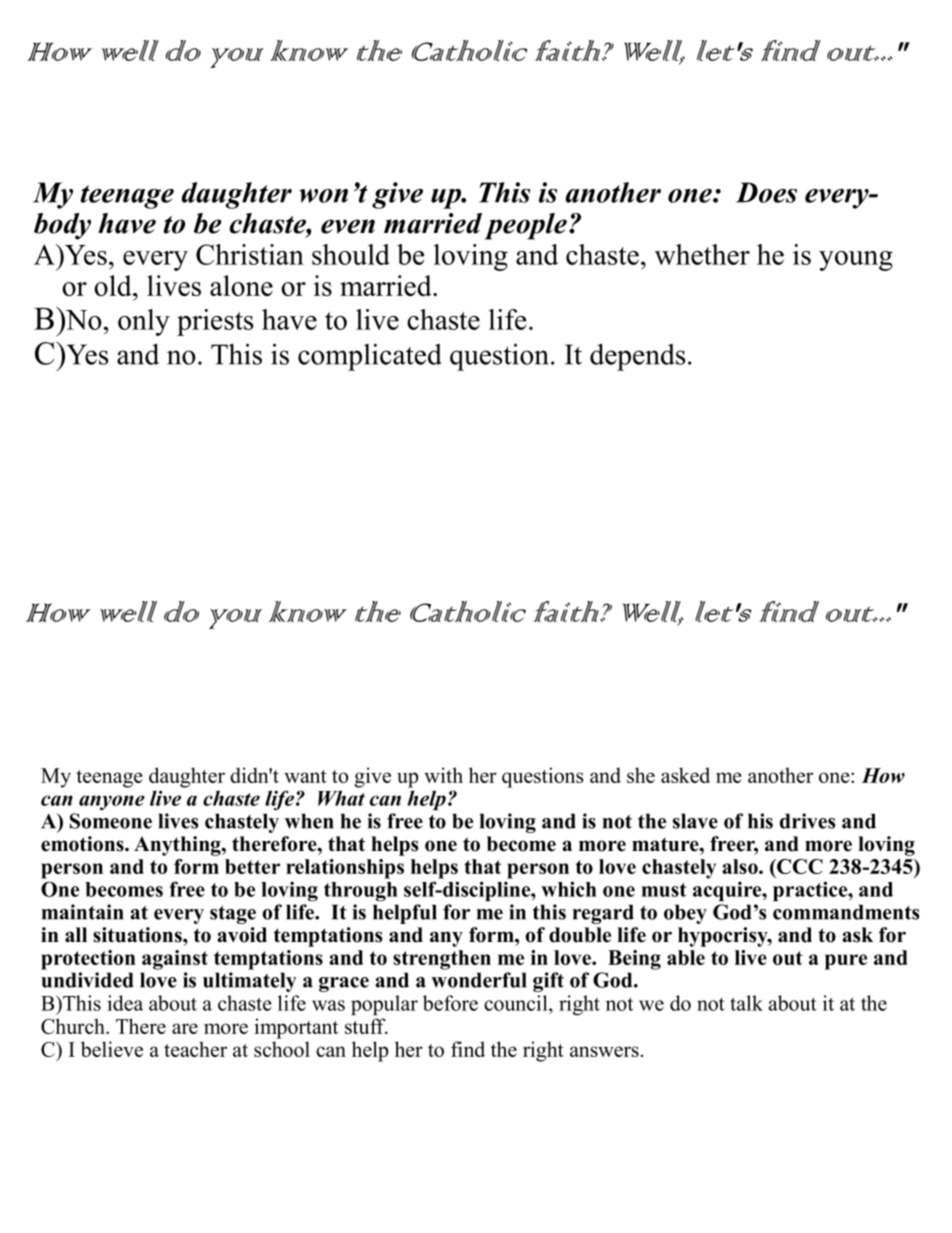 This document has width=952, height=1233. Describe the element at coordinates (185, 1028) in the document. I see `are` at that location.
